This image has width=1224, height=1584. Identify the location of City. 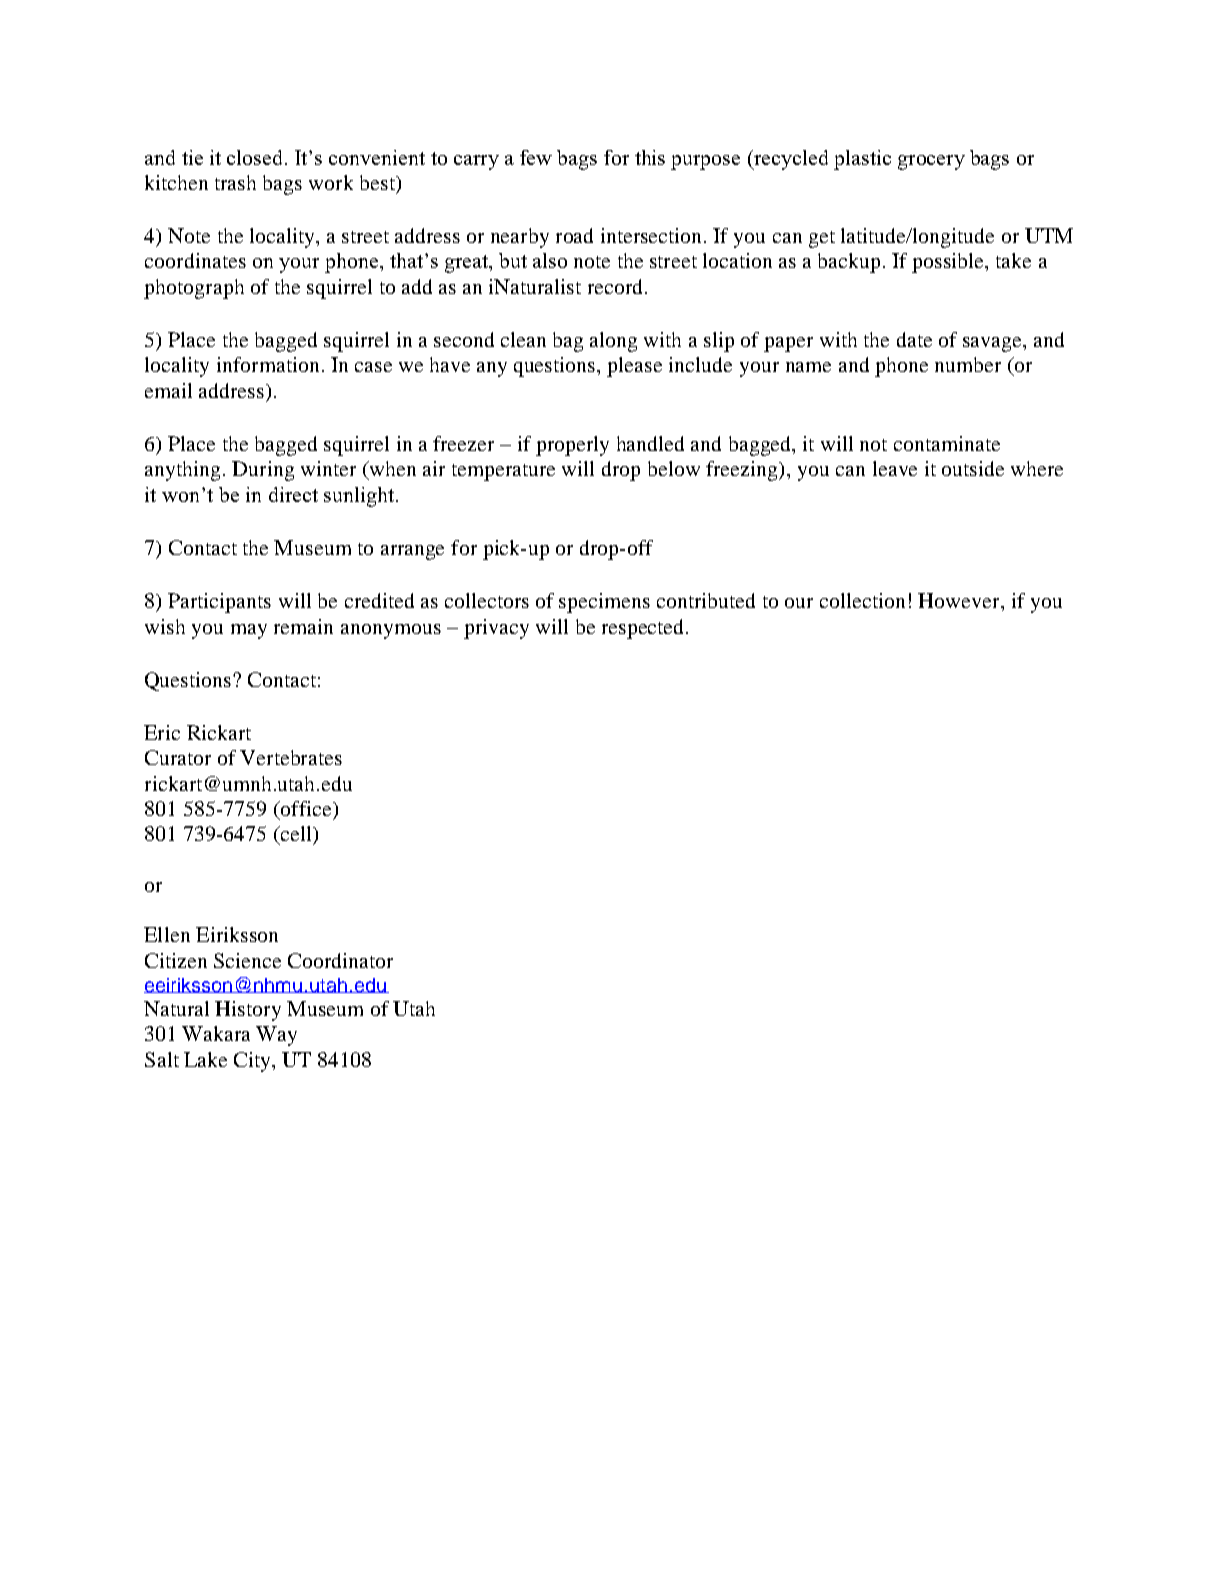
(253, 1062).
